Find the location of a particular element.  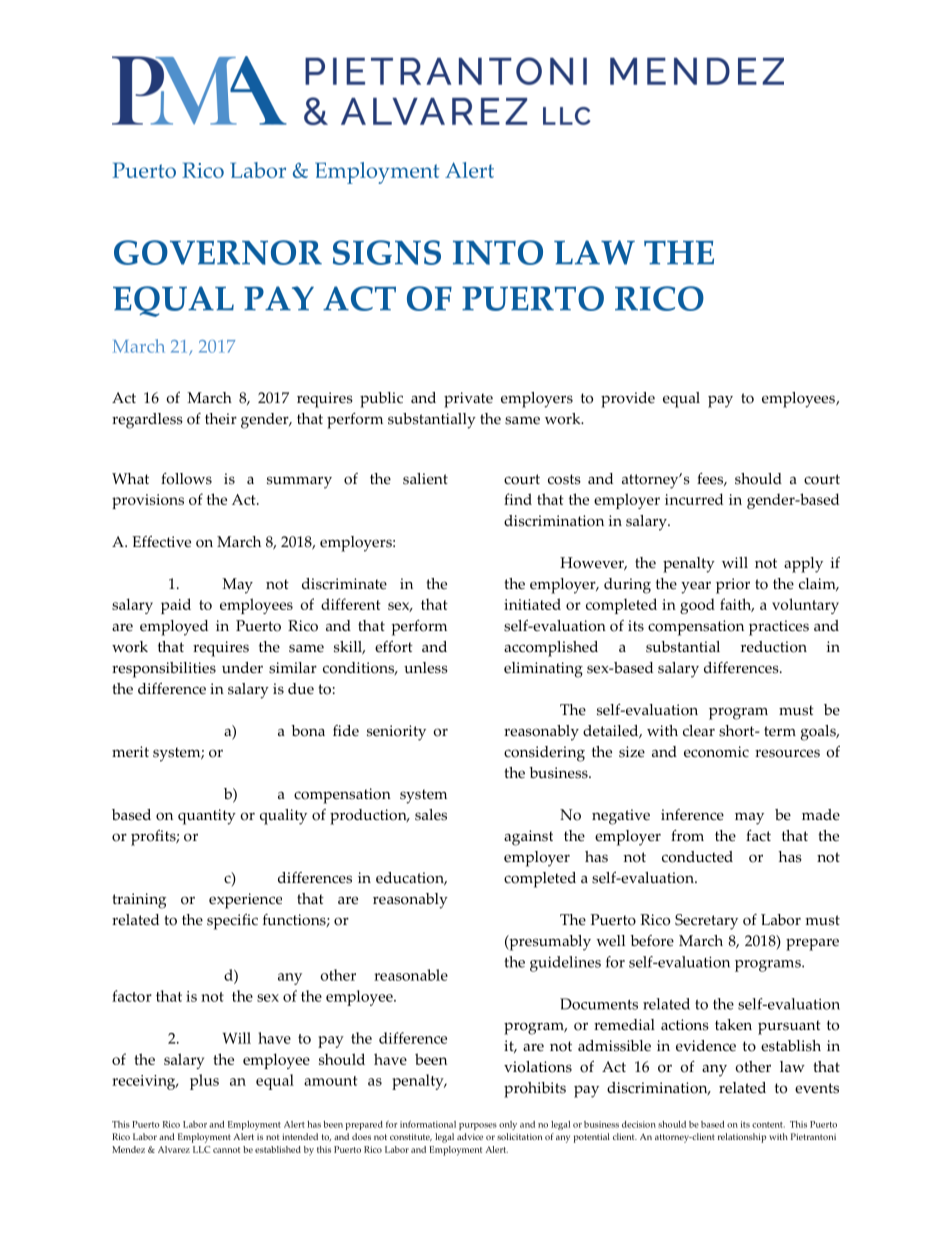

specific is located at coordinates (232, 922).
